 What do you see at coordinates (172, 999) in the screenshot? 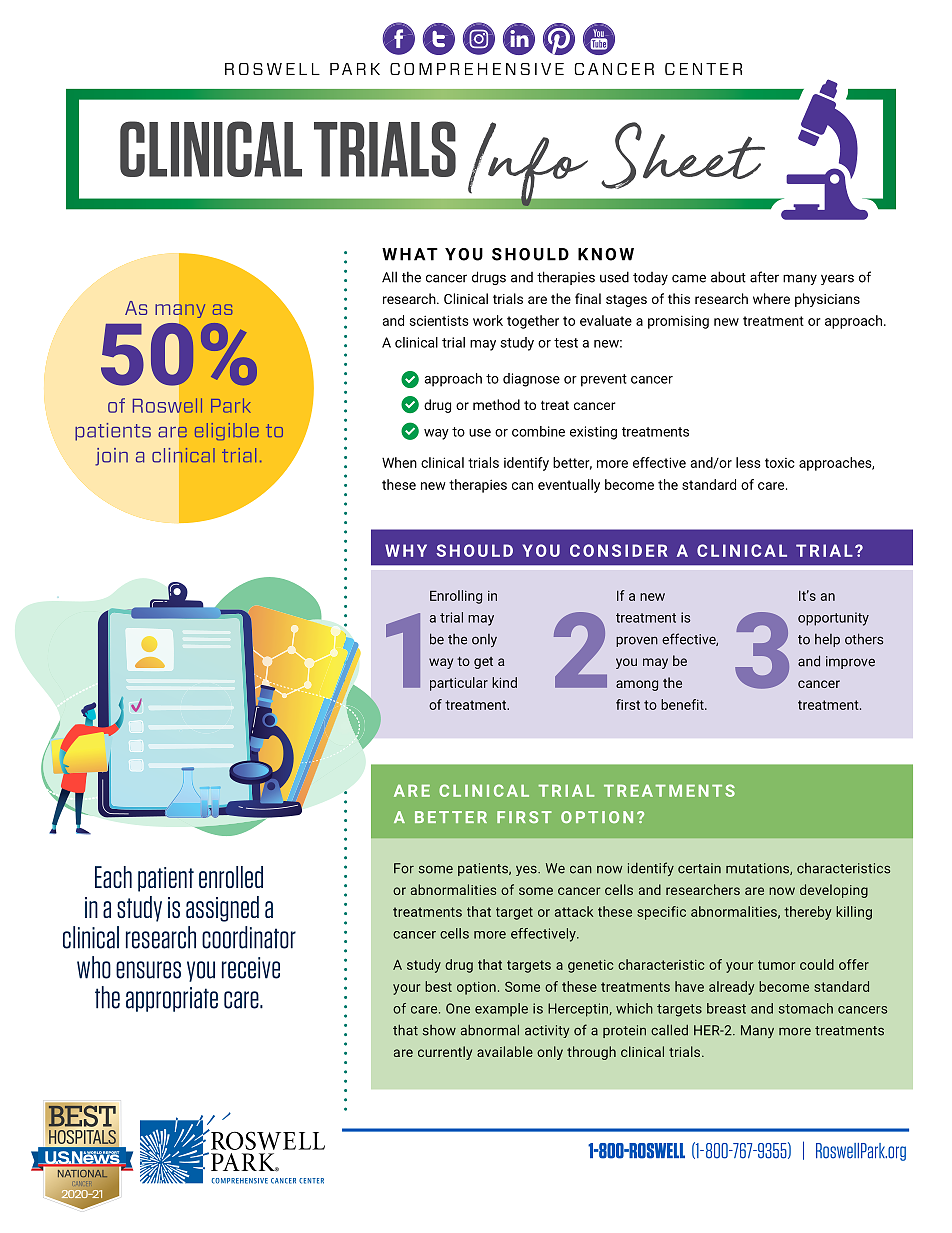
I see `appropriate` at bounding box center [172, 999].
